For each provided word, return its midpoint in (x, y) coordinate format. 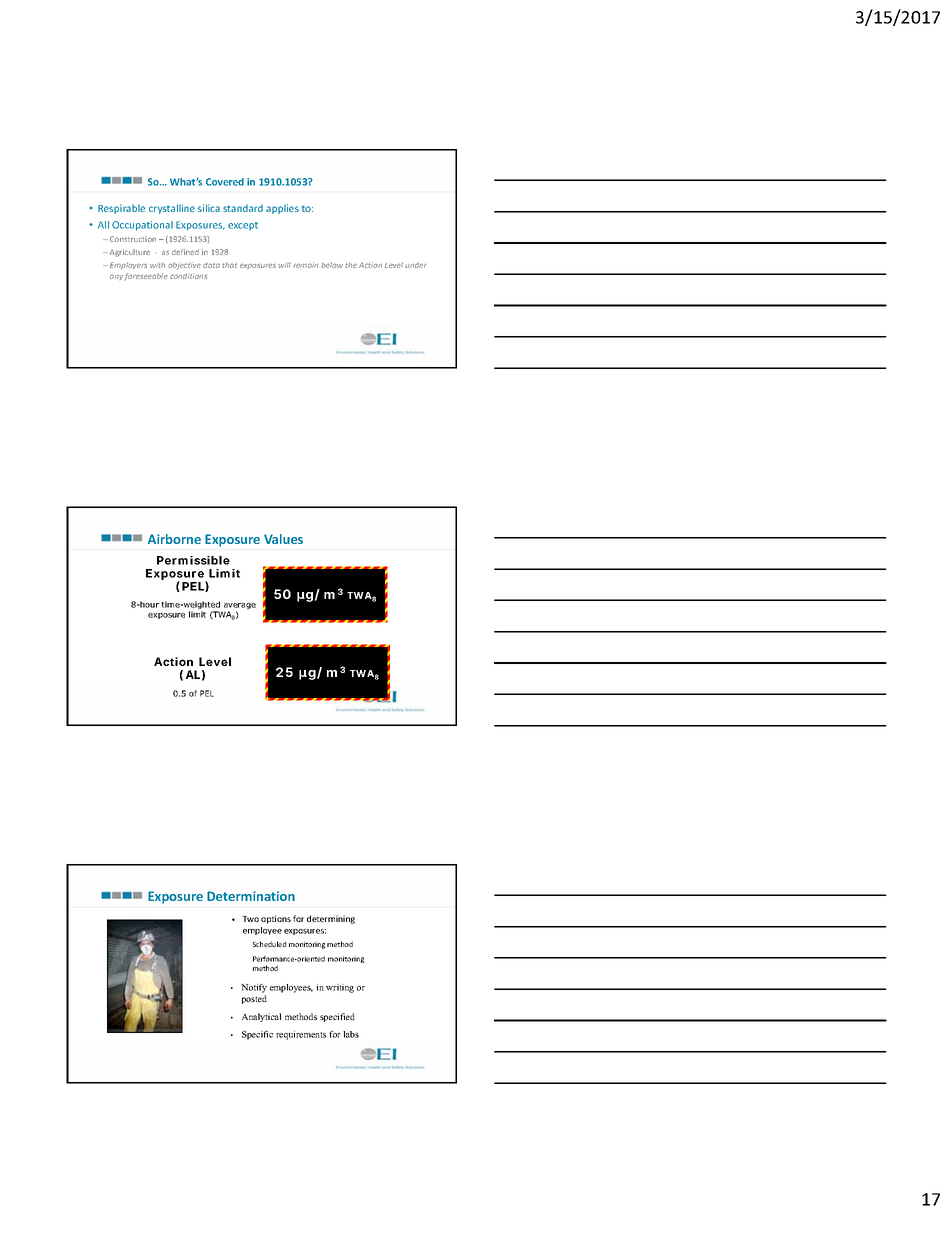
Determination (251, 896)
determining (331, 919)
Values (283, 539)
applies (282, 209)
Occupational (142, 226)
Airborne (174, 539)
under (416, 265)
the (351, 265)
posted (254, 999)
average (239, 607)
